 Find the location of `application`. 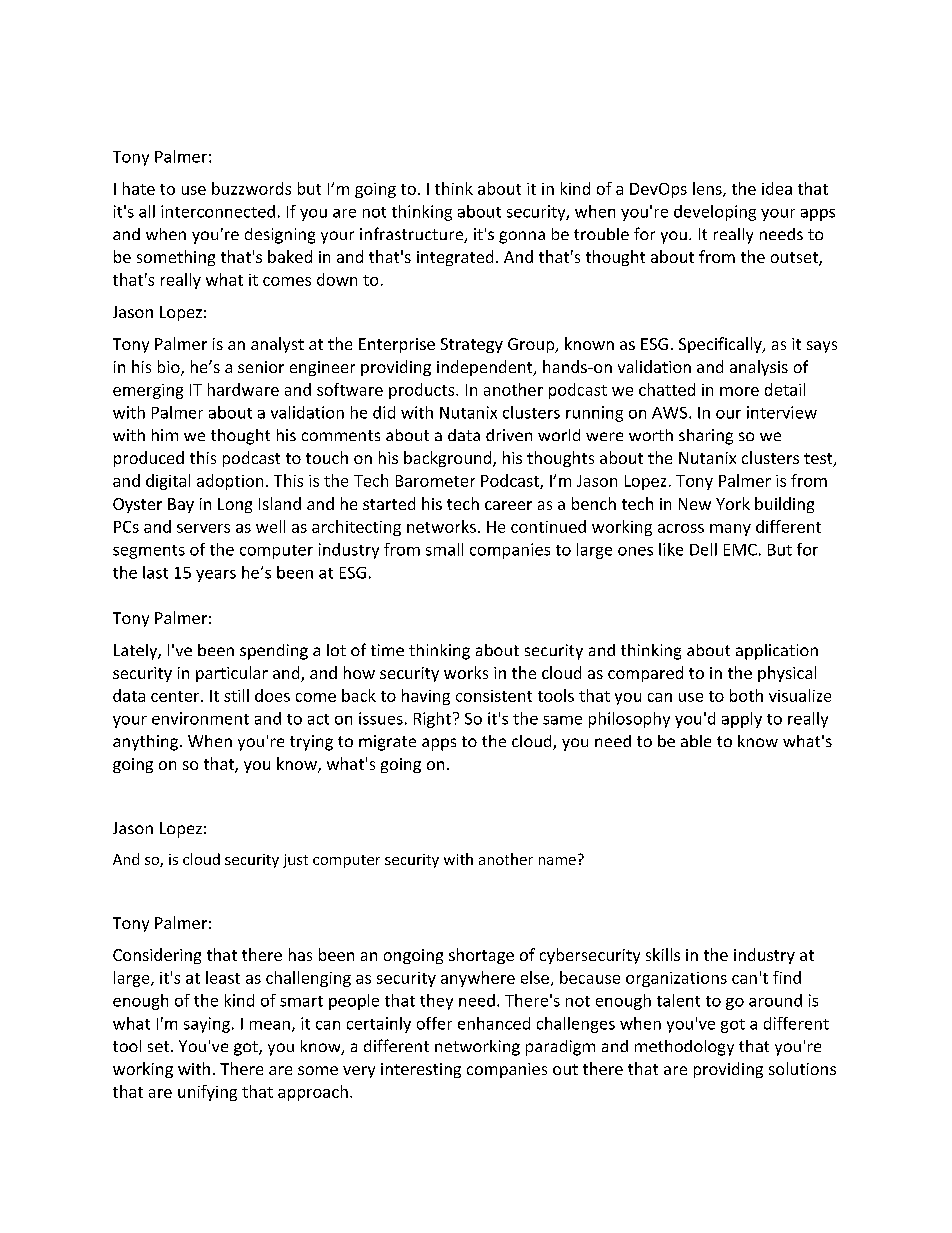

application is located at coordinates (777, 652).
